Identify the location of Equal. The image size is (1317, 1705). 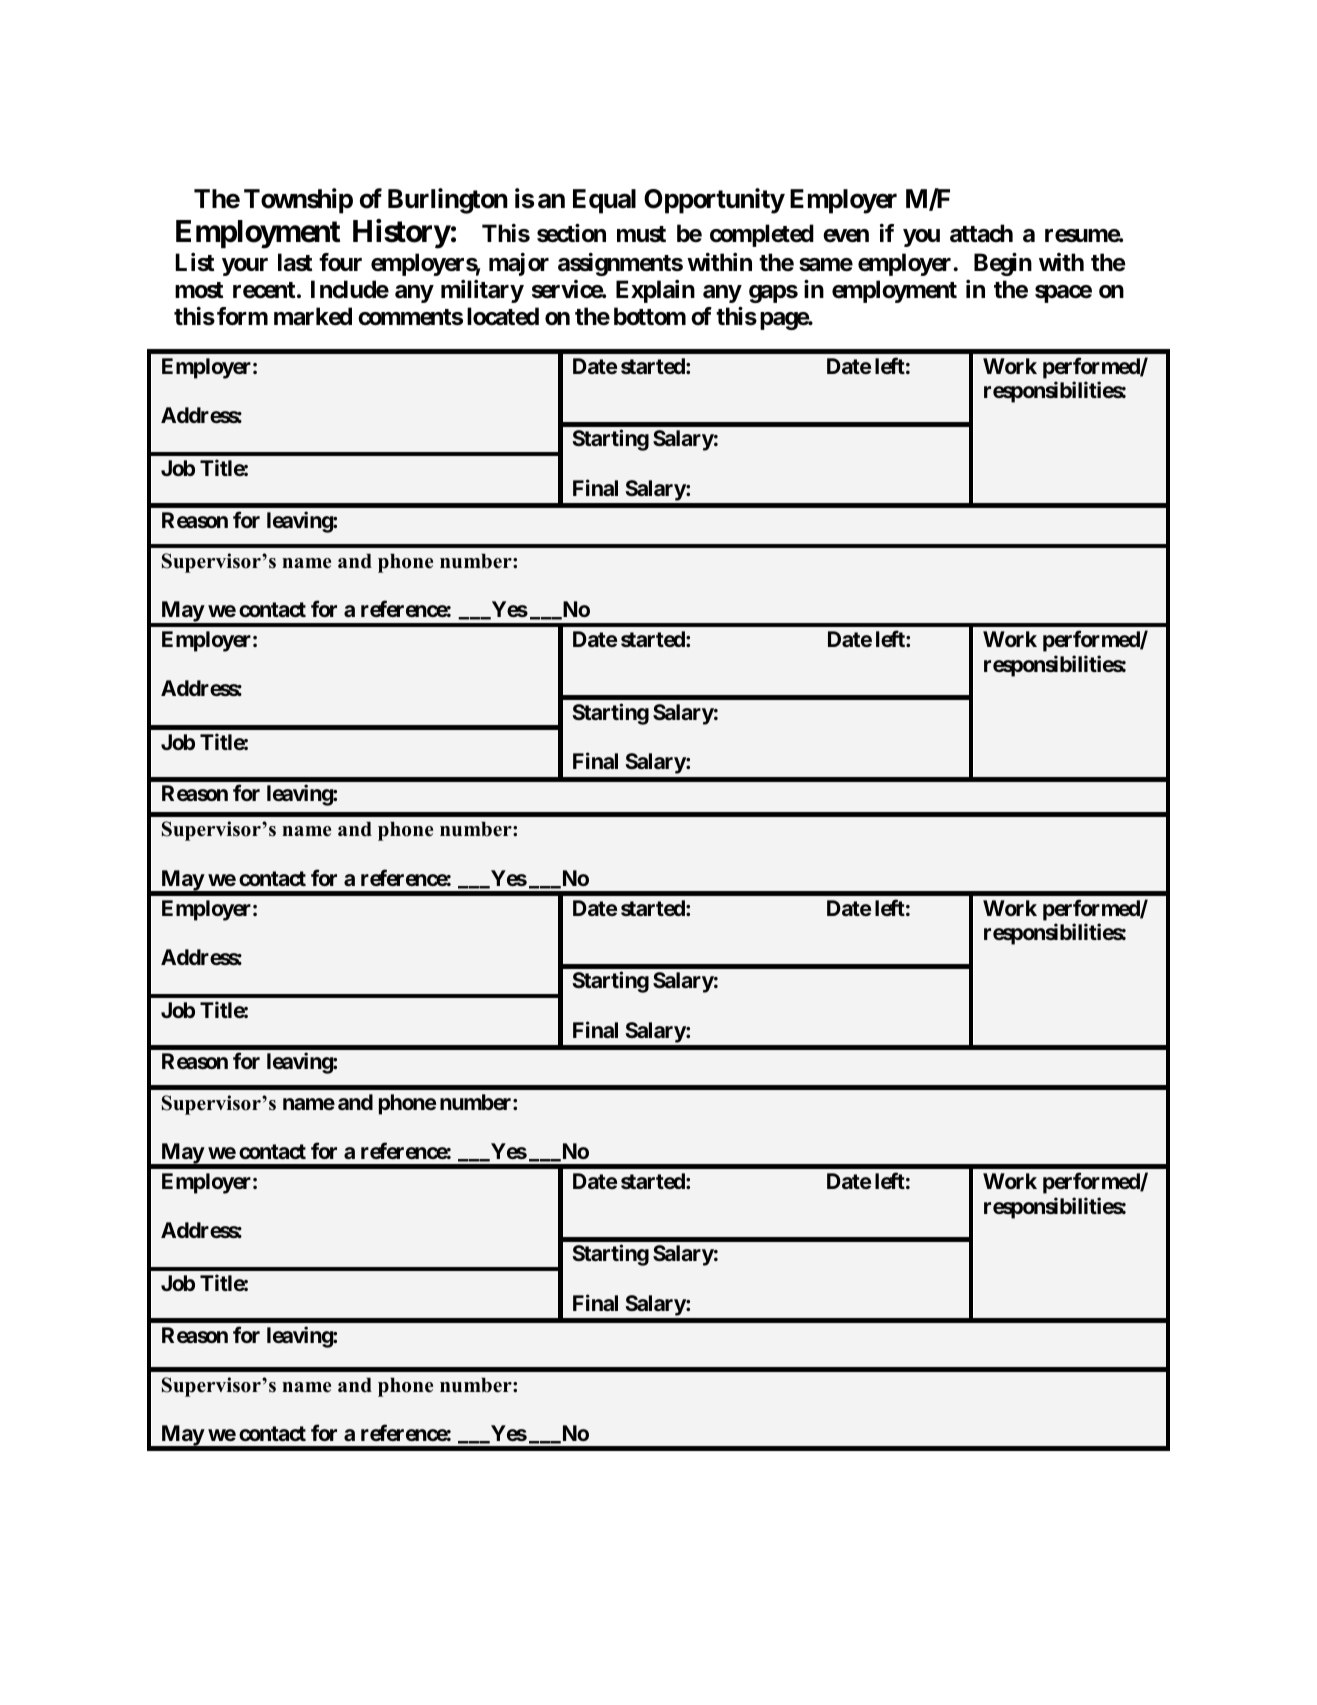
(604, 201).
